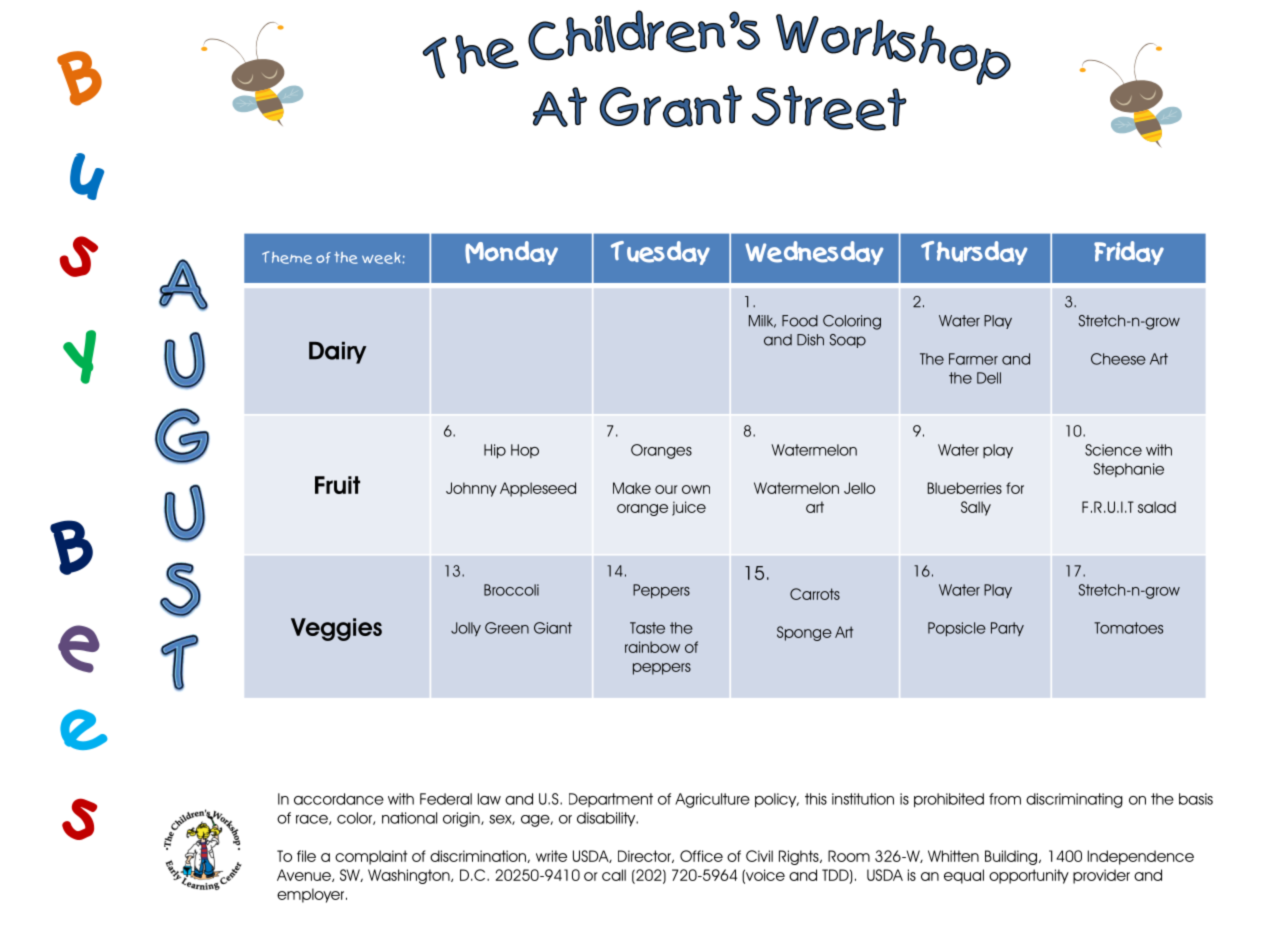  What do you see at coordinates (814, 253) in the screenshot?
I see `Wednesday` at bounding box center [814, 253].
